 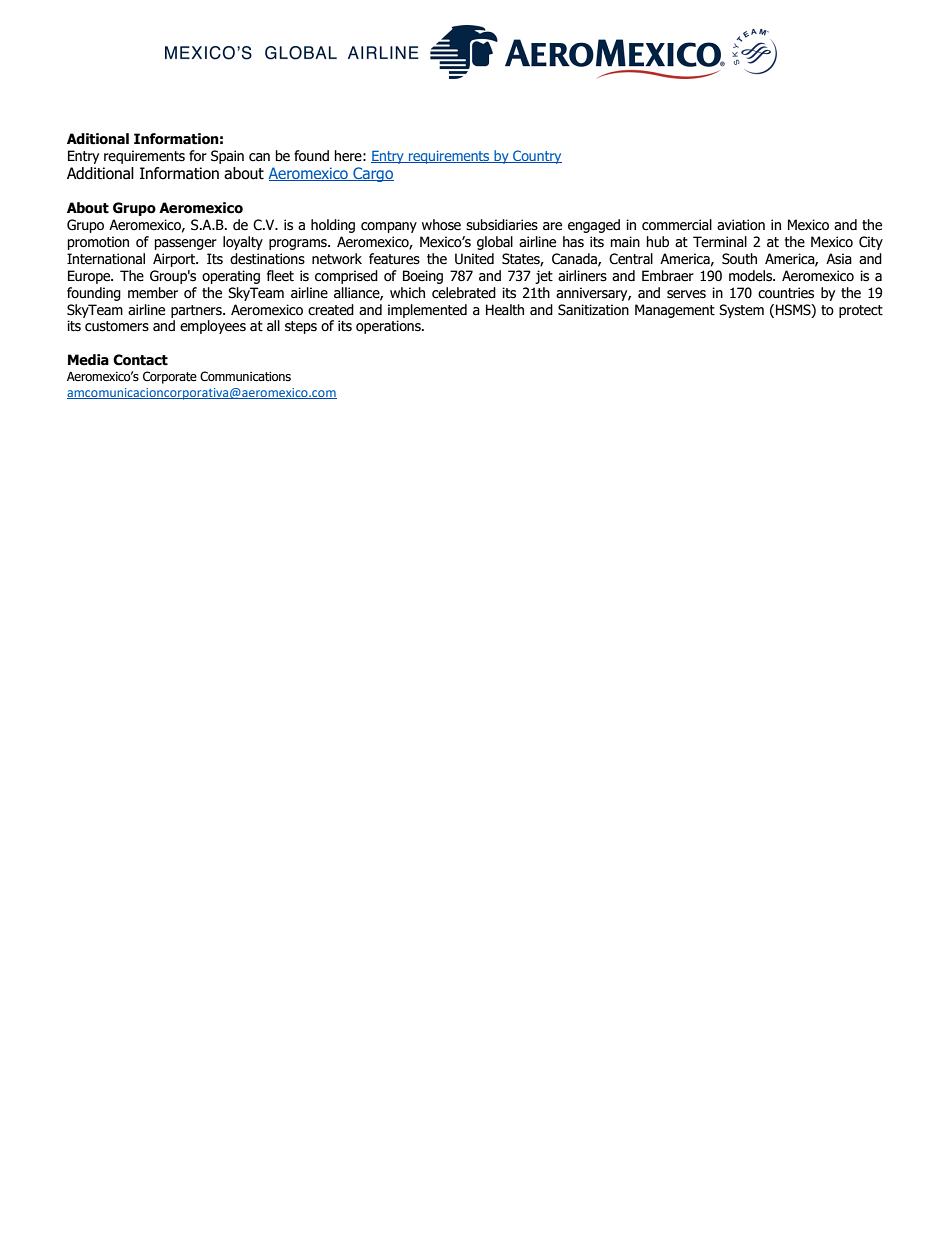 What do you see at coordinates (474, 259) in the screenshot?
I see `United` at bounding box center [474, 259].
